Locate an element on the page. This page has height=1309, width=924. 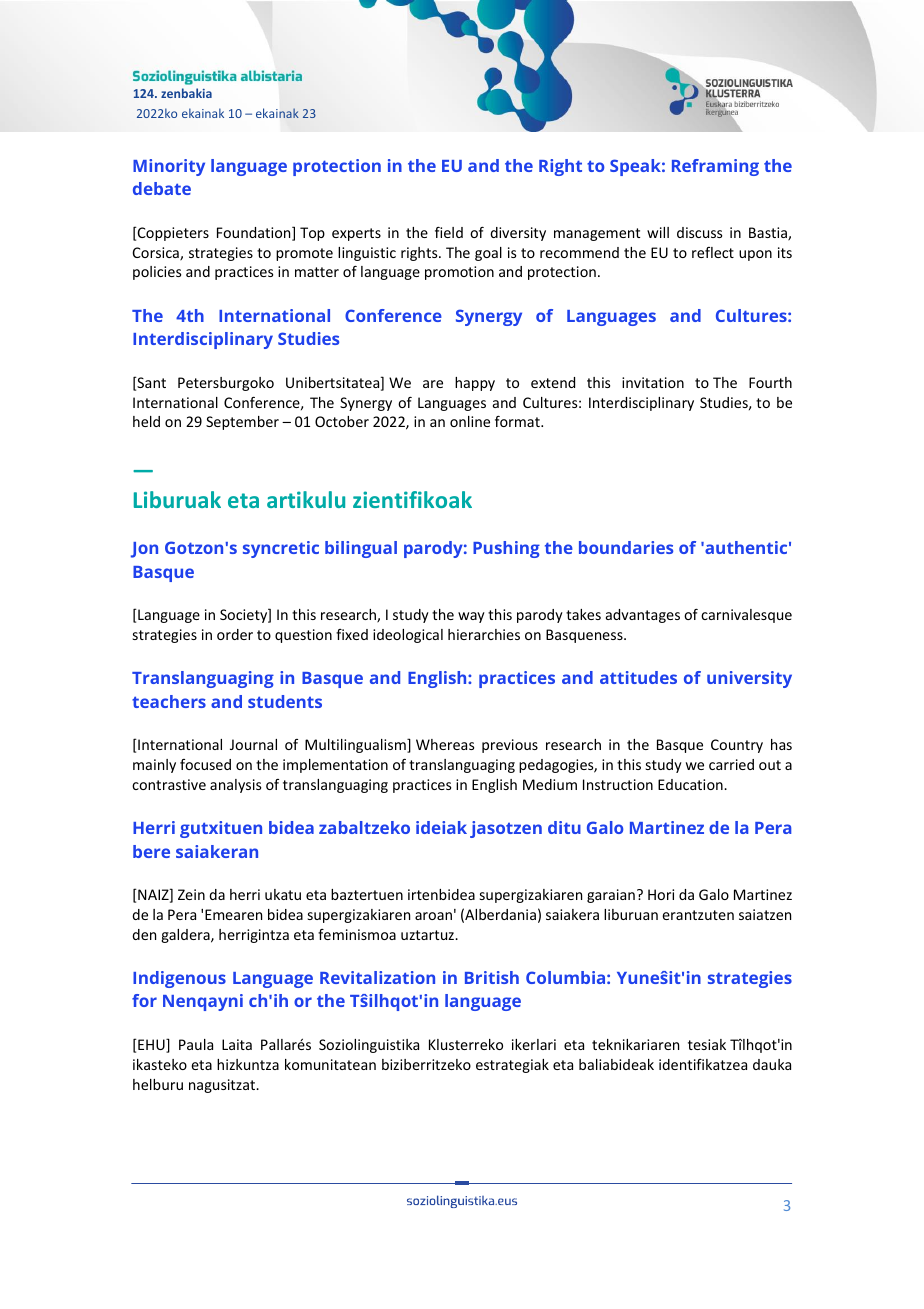
September is located at coordinates (242, 423).
